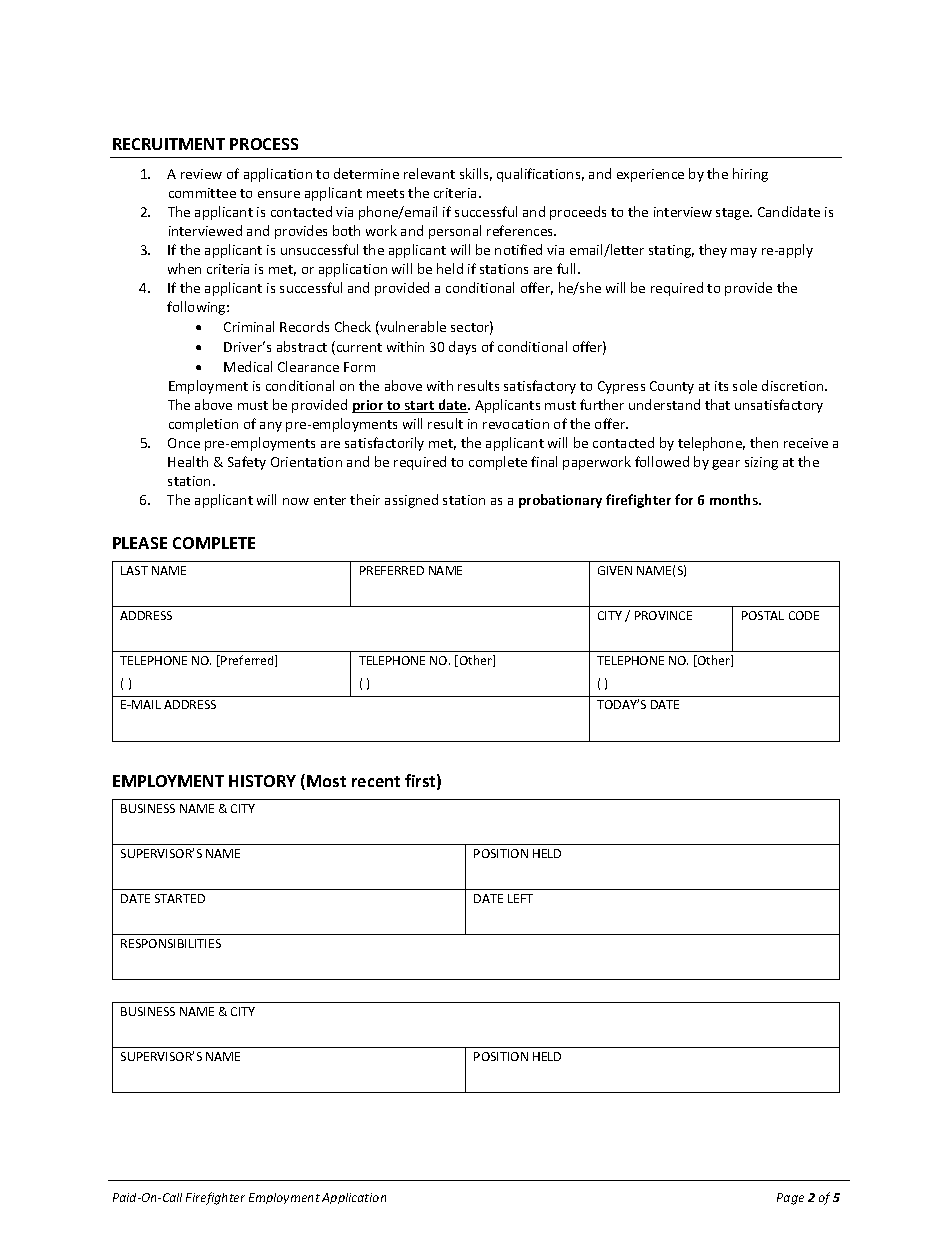 The width and height of the image is (952, 1233). I want to click on RESPONSIBILITIES, so click(171, 943).
